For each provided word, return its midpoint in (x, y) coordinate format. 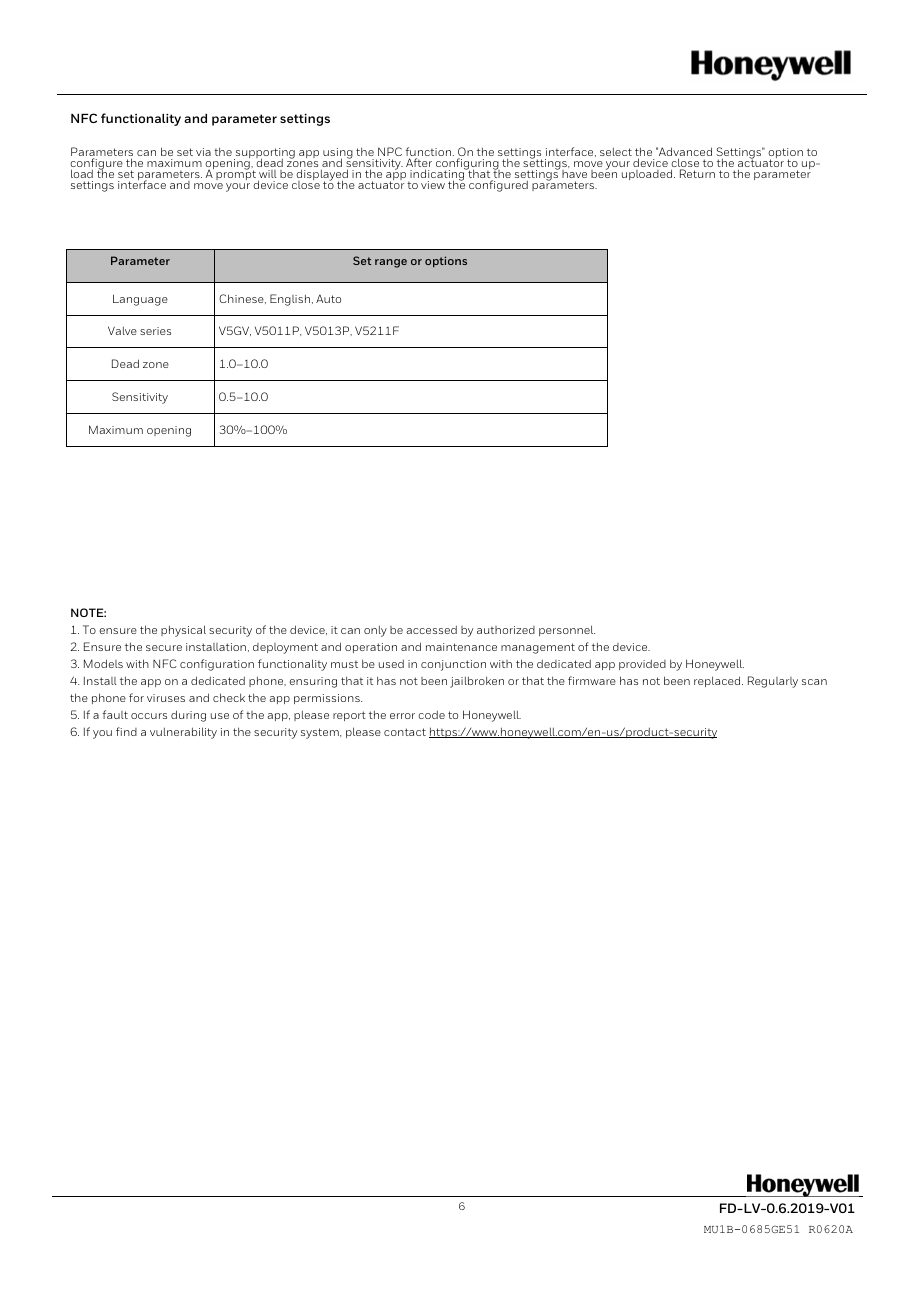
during (188, 716)
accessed (431, 630)
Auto (328, 298)
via (203, 152)
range (391, 263)
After (419, 164)
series (155, 331)
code (431, 715)
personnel (567, 630)
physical (183, 631)
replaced (718, 681)
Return (697, 173)
